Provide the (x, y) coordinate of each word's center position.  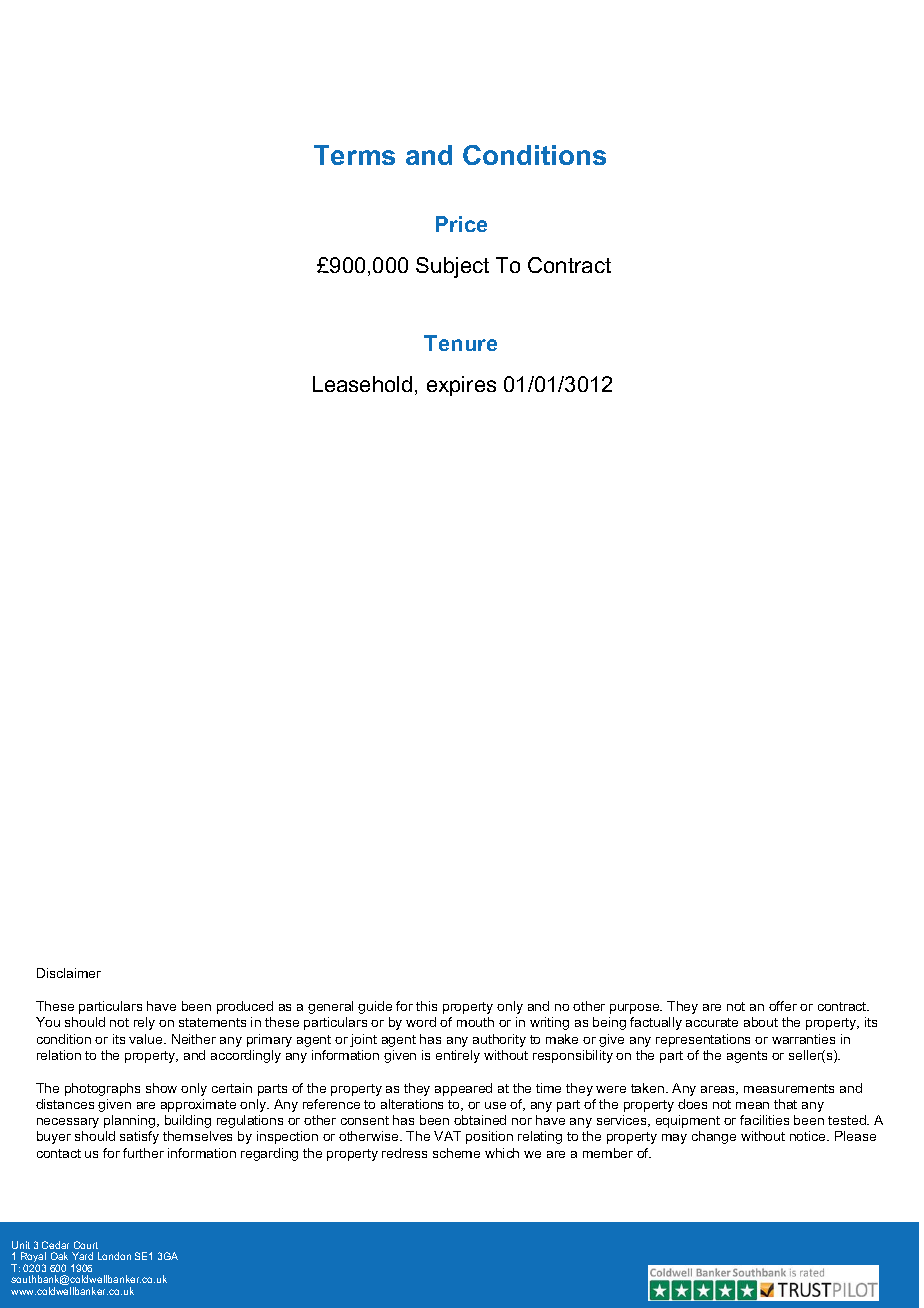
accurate (712, 1022)
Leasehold (362, 384)
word (421, 1022)
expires (461, 386)
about (761, 1022)
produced (245, 1007)
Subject (452, 267)
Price (461, 224)
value (147, 1039)
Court (86, 1245)
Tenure (460, 343)
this (426, 1006)
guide (375, 1007)
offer (783, 1006)
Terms (354, 155)
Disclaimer (69, 973)
